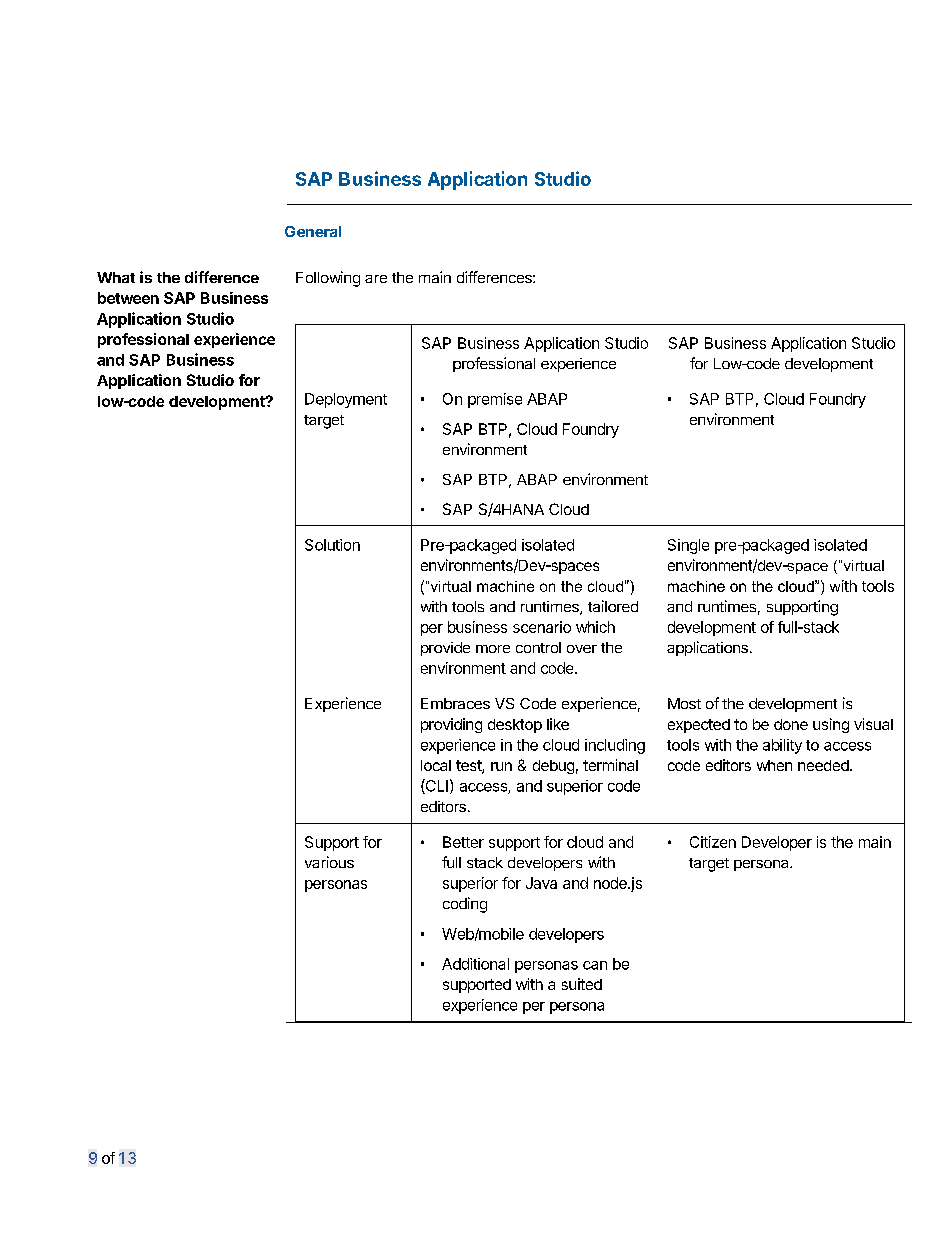 The width and height of the screenshot is (952, 1233). I want to click on when, so click(774, 765).
